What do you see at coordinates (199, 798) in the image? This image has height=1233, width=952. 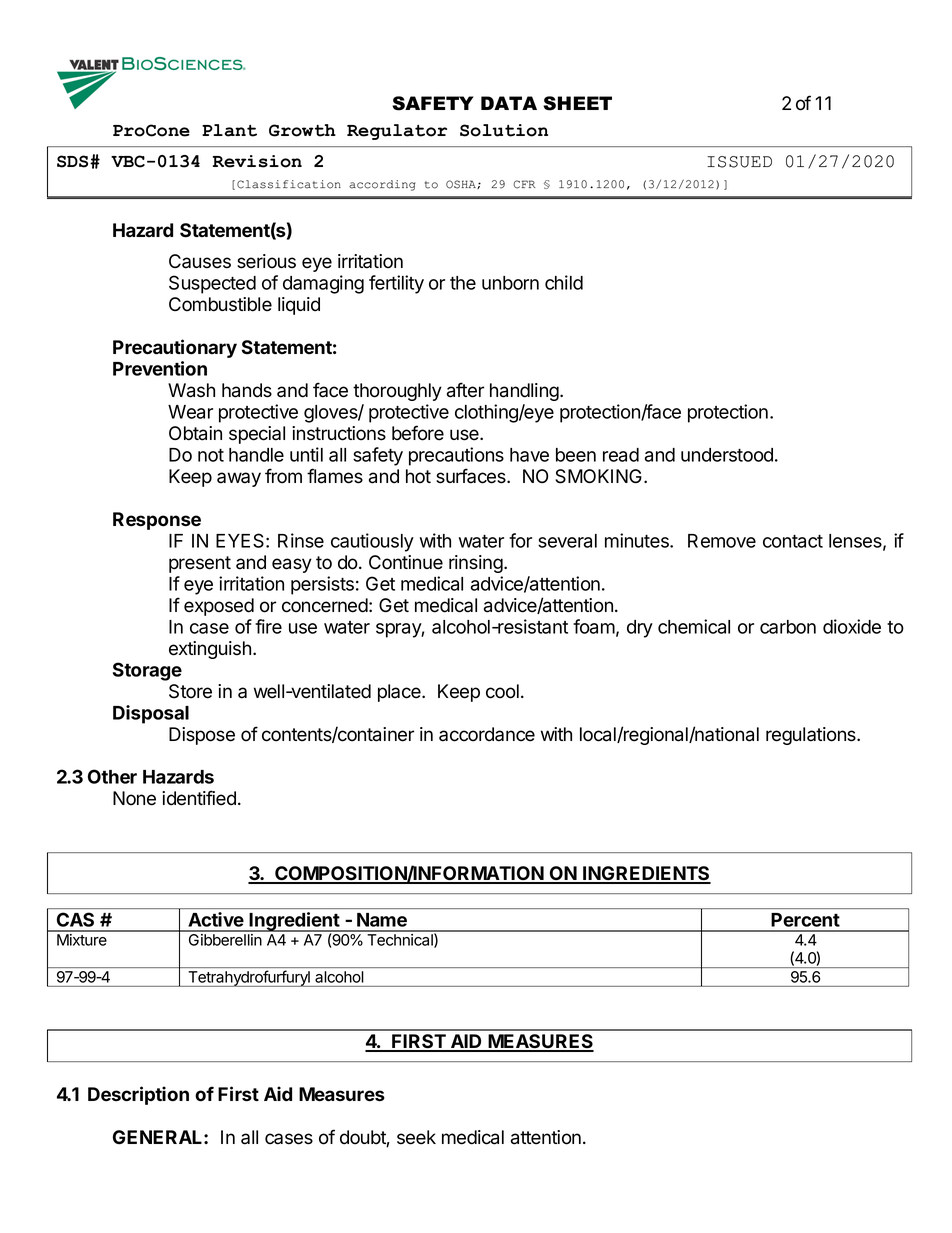 I see `identified` at bounding box center [199, 798].
